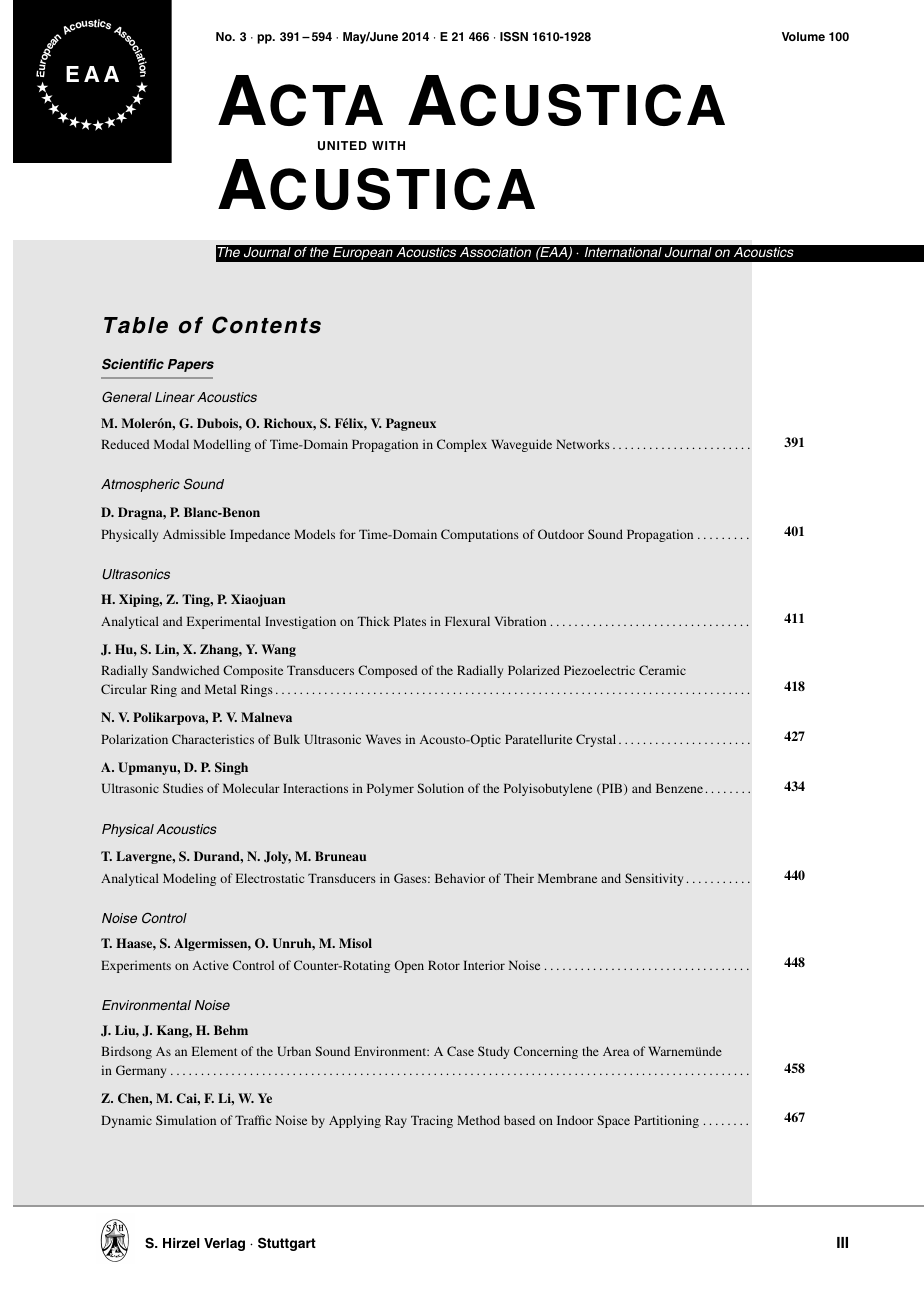 Image resolution: width=924 pixels, height=1308 pixels. What do you see at coordinates (514, 37) in the screenshot?
I see `ISSN` at bounding box center [514, 37].
